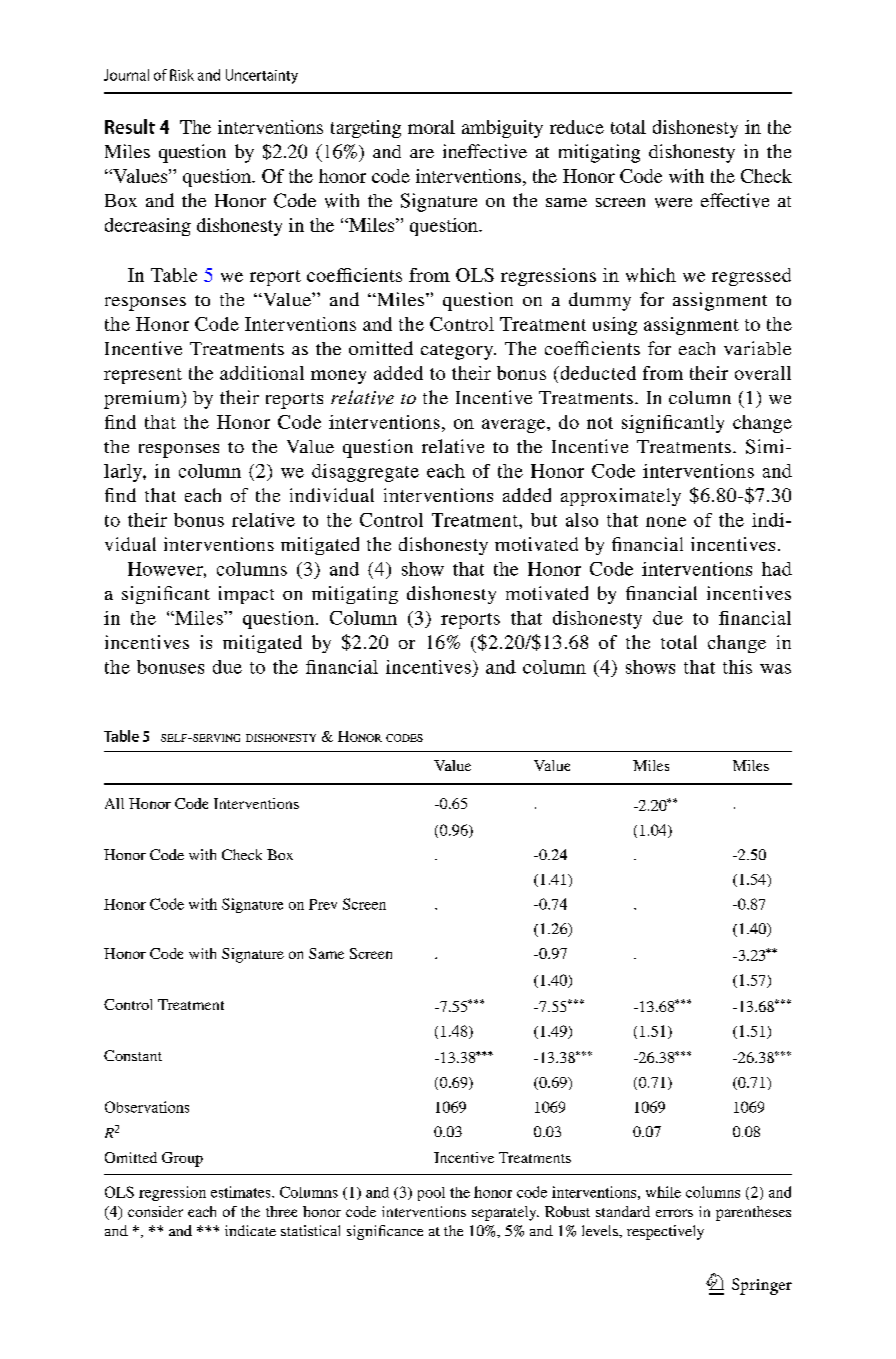 The image size is (896, 1359). I want to click on impact, so click(246, 595).
